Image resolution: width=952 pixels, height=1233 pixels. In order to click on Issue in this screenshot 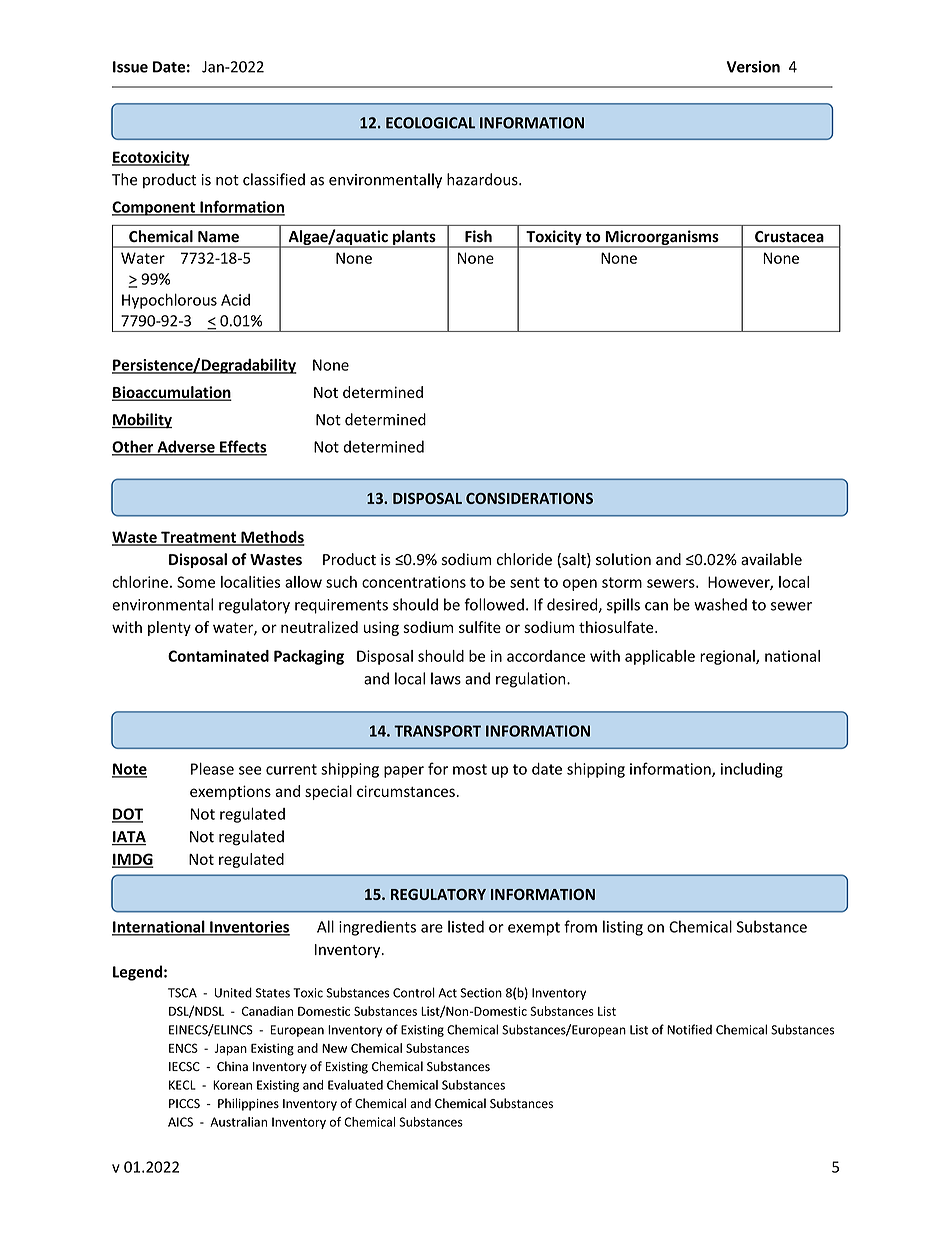, I will do `click(130, 67)`.
